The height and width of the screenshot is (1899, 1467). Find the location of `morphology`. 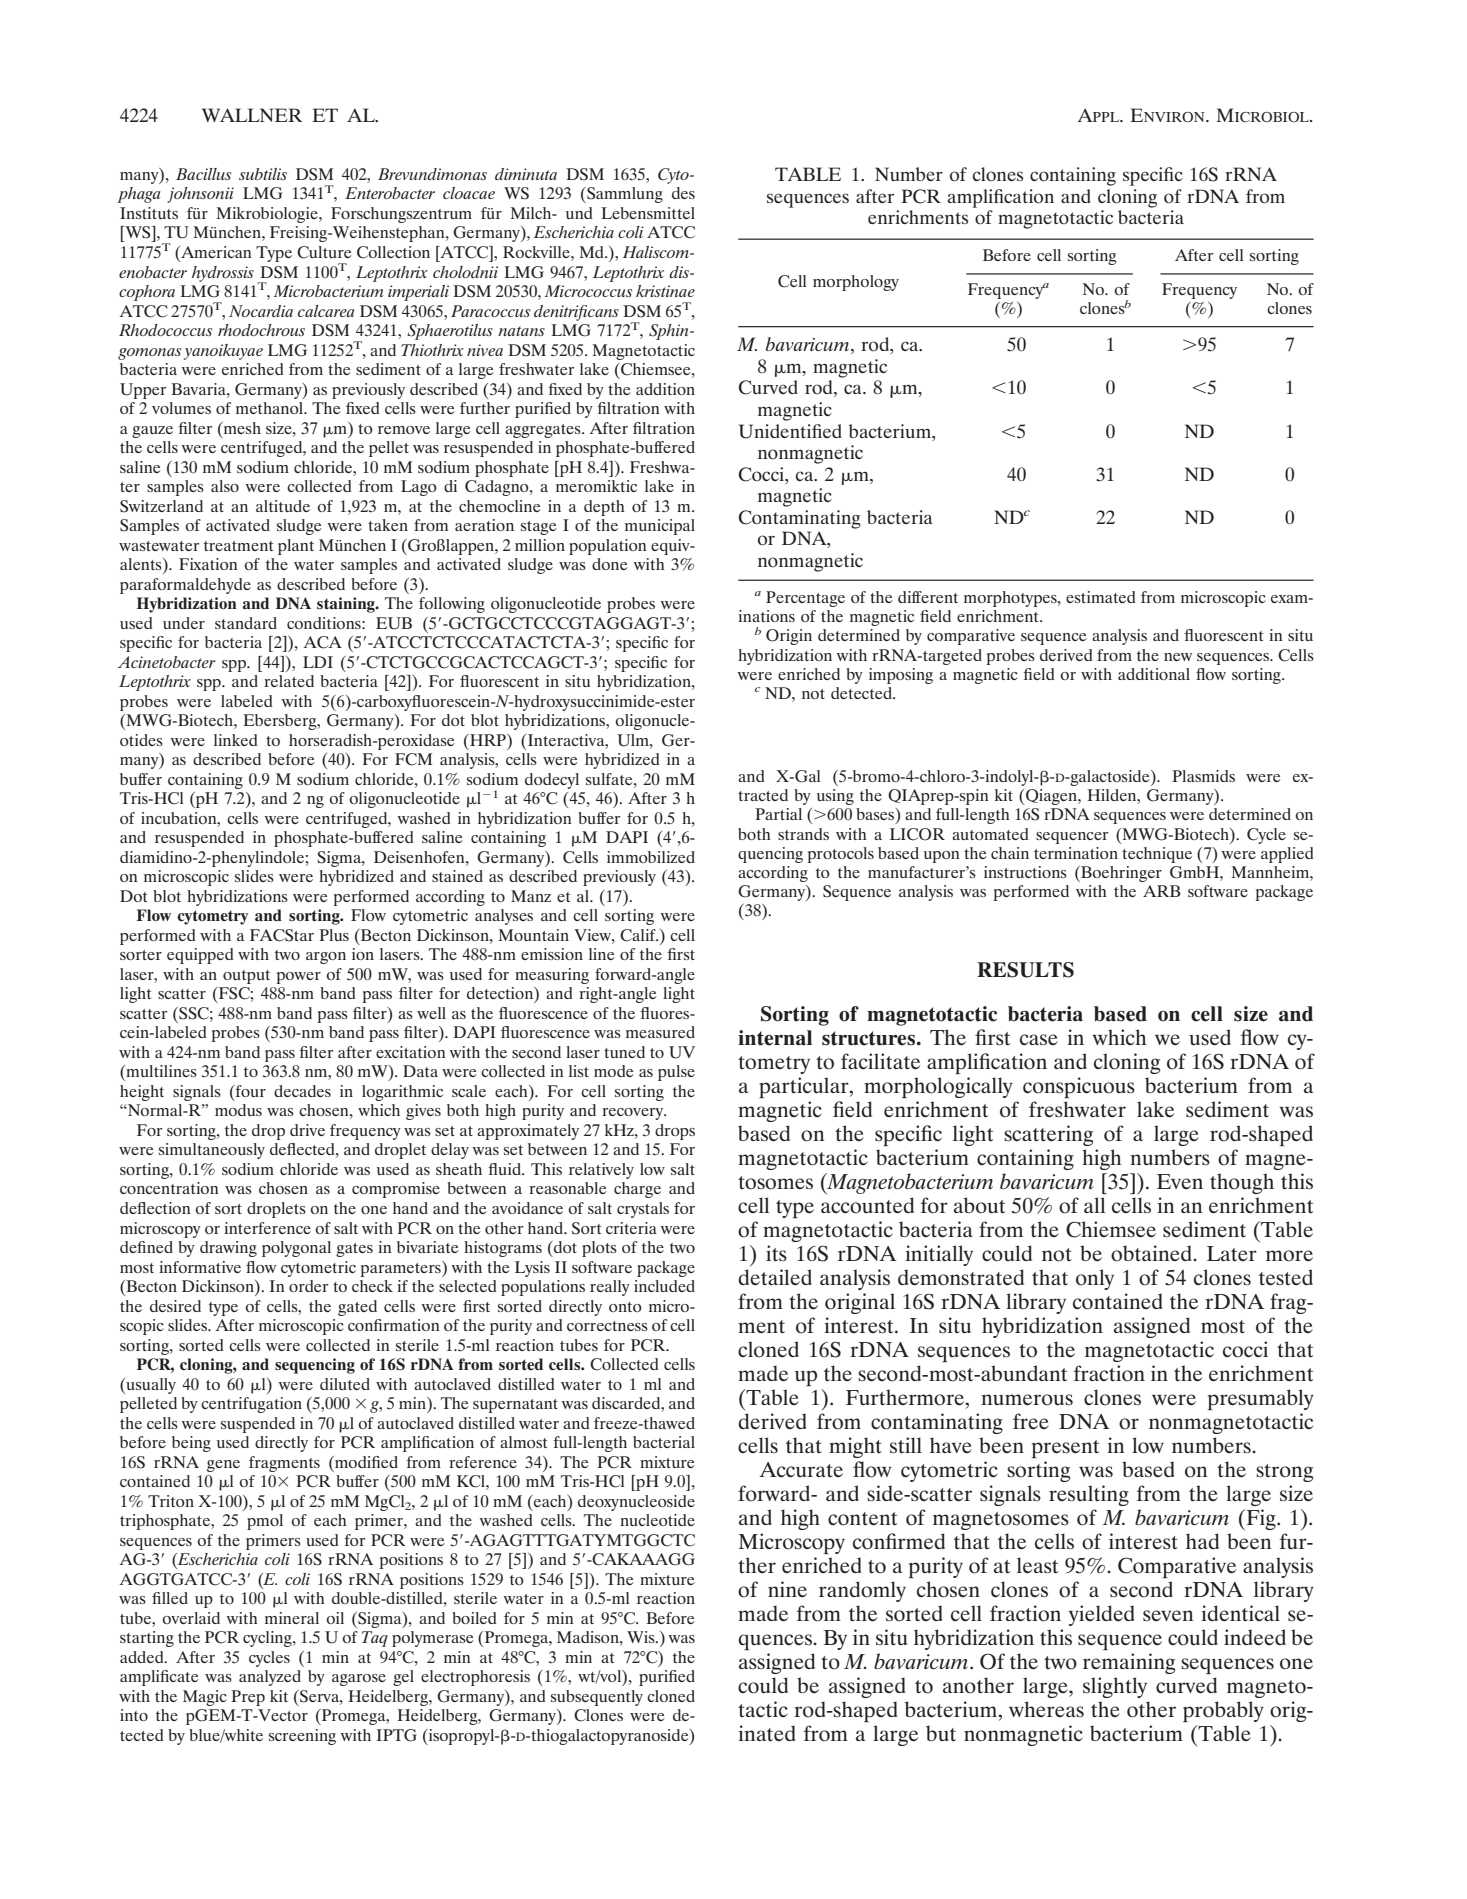

morphology is located at coordinates (856, 283).
